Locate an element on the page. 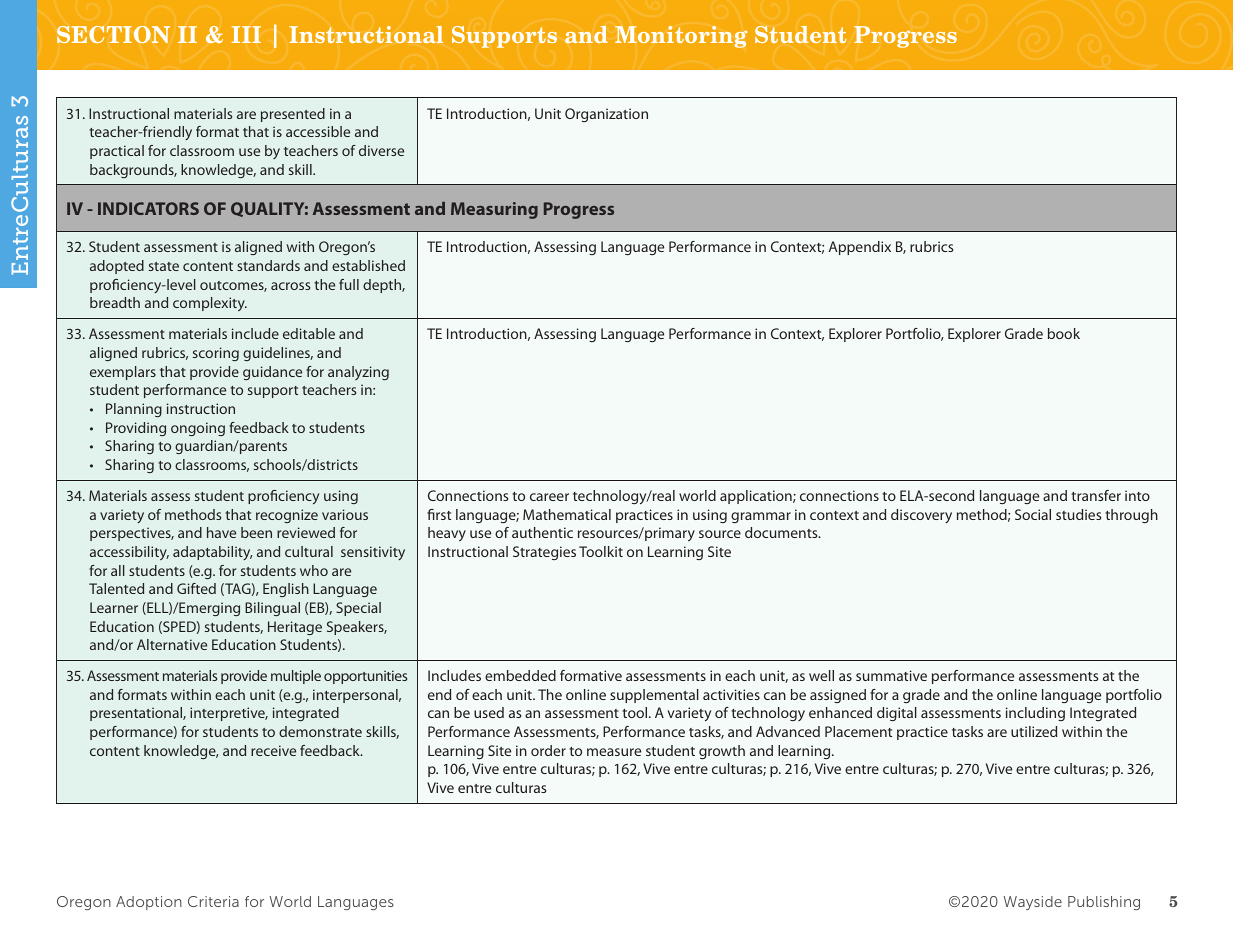 This image has height=952, width=1233. career is located at coordinates (549, 497).
